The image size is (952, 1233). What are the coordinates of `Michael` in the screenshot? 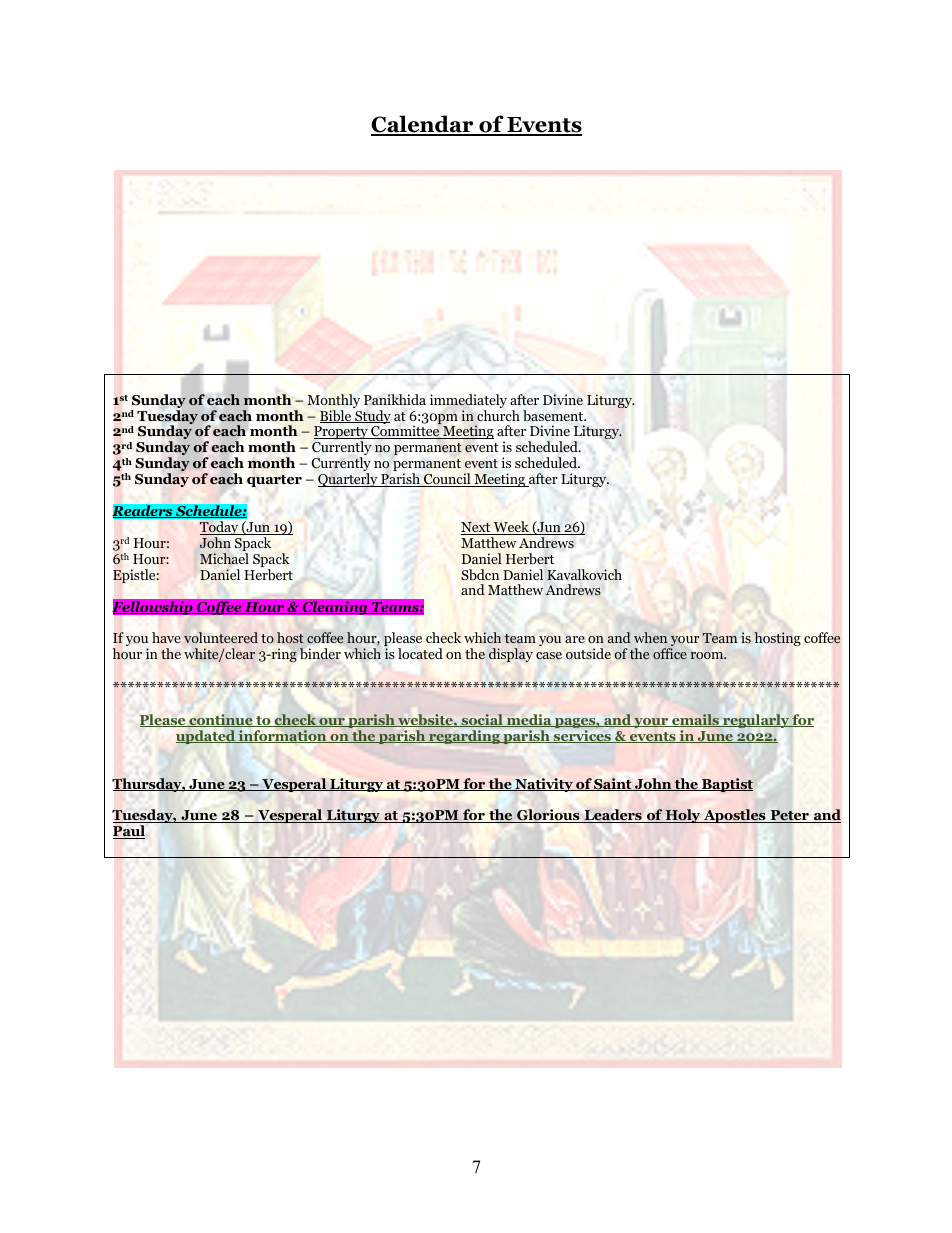 It's located at (224, 558).
